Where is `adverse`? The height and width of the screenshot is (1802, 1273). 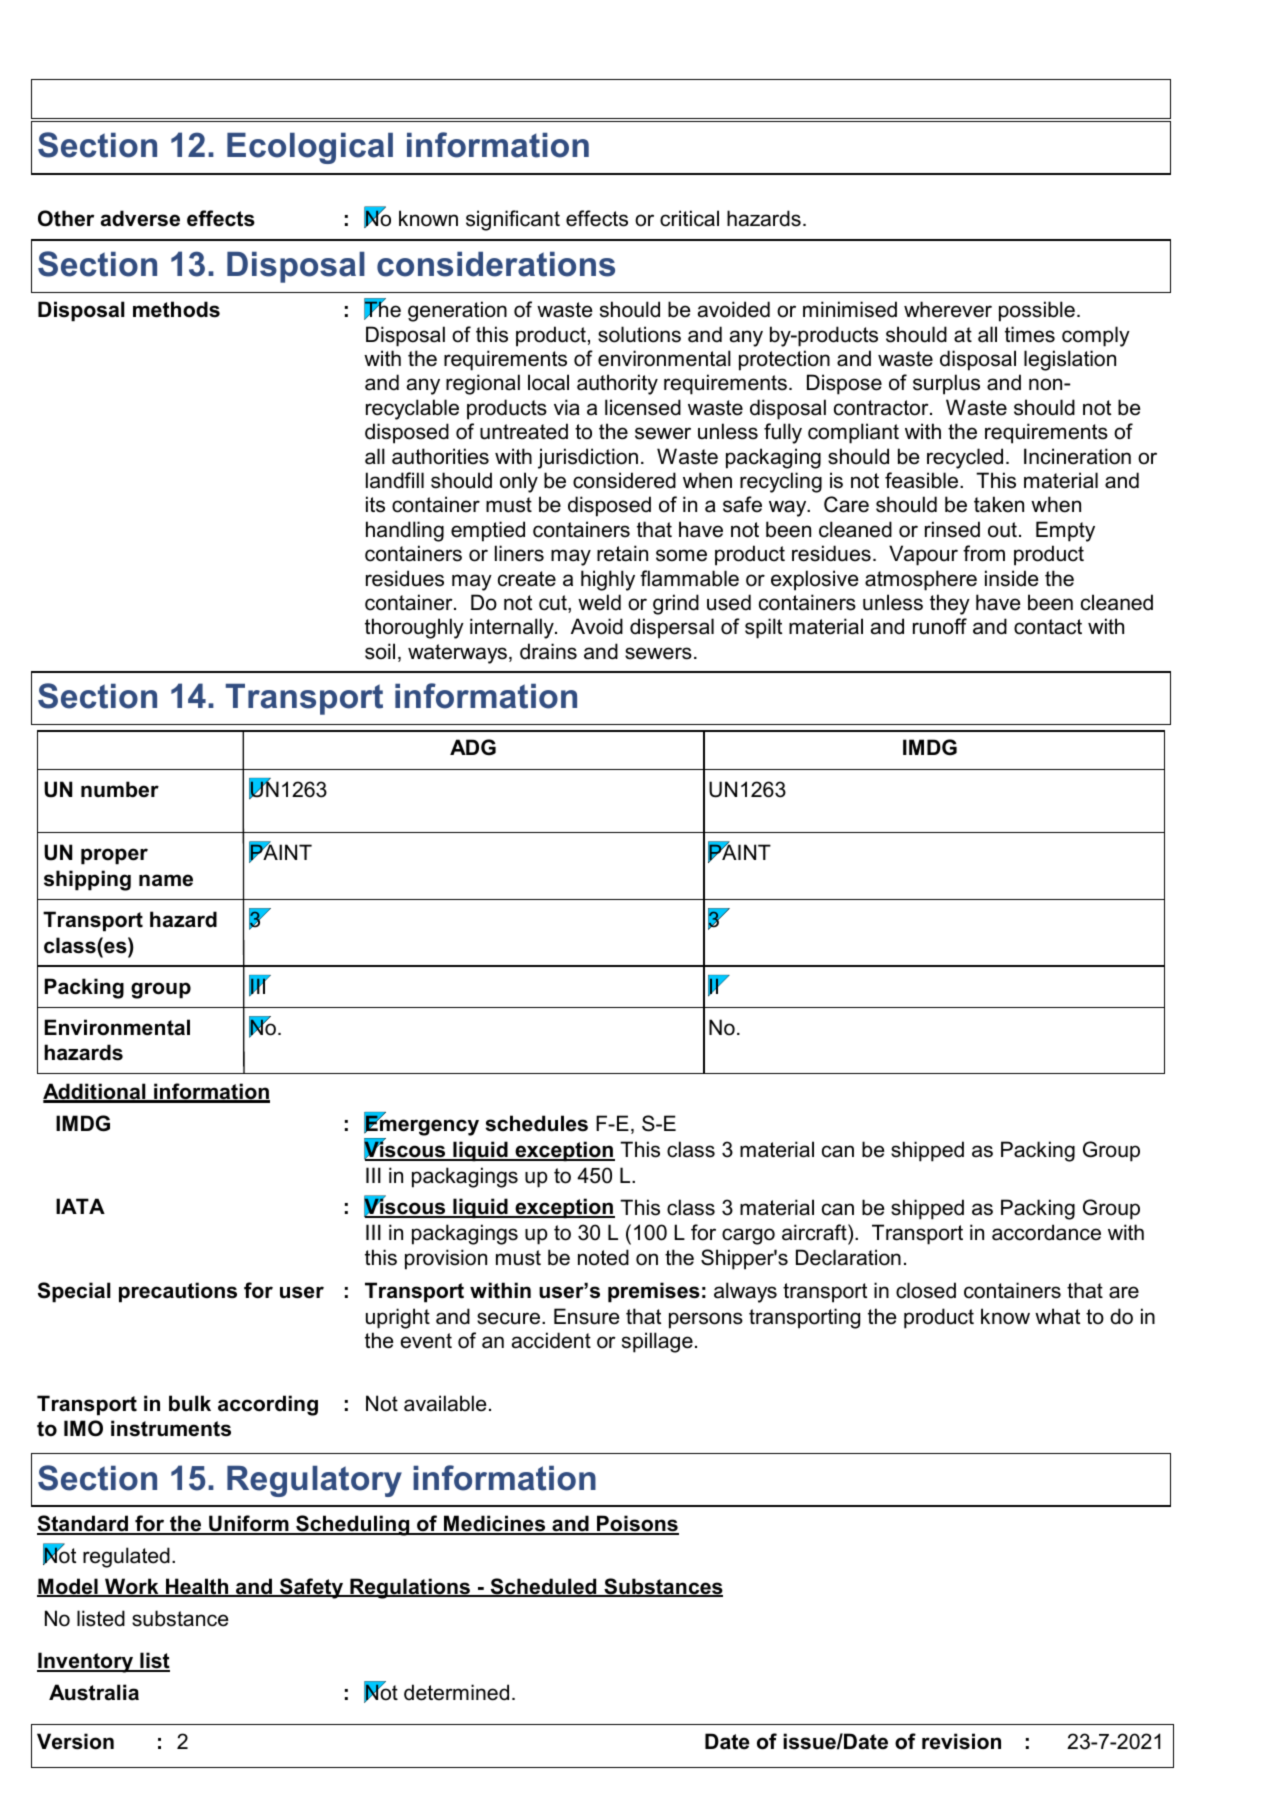 adverse is located at coordinates (140, 218).
